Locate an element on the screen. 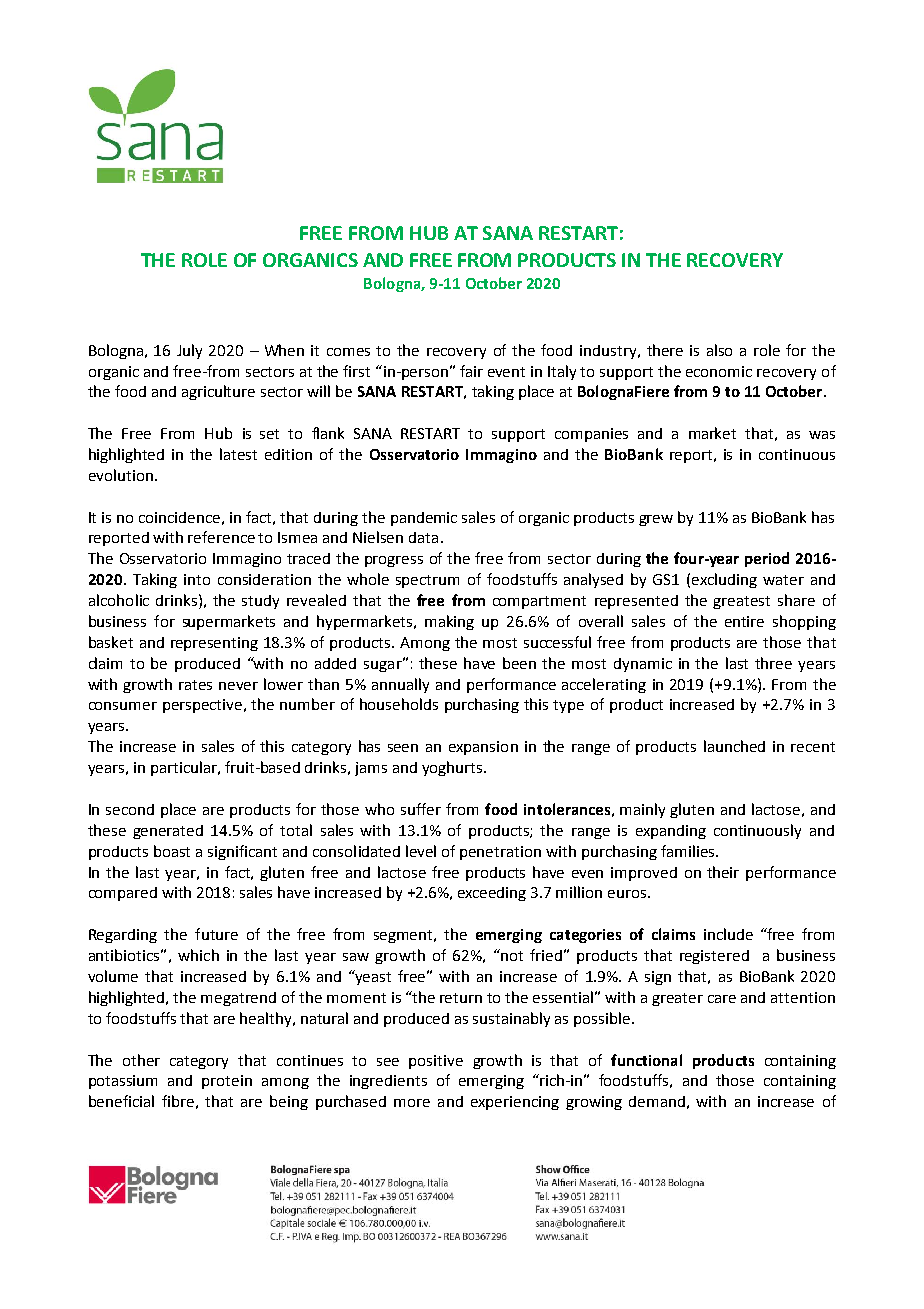 The width and height of the screenshot is (924, 1309). exceeding is located at coordinates (492, 894).
